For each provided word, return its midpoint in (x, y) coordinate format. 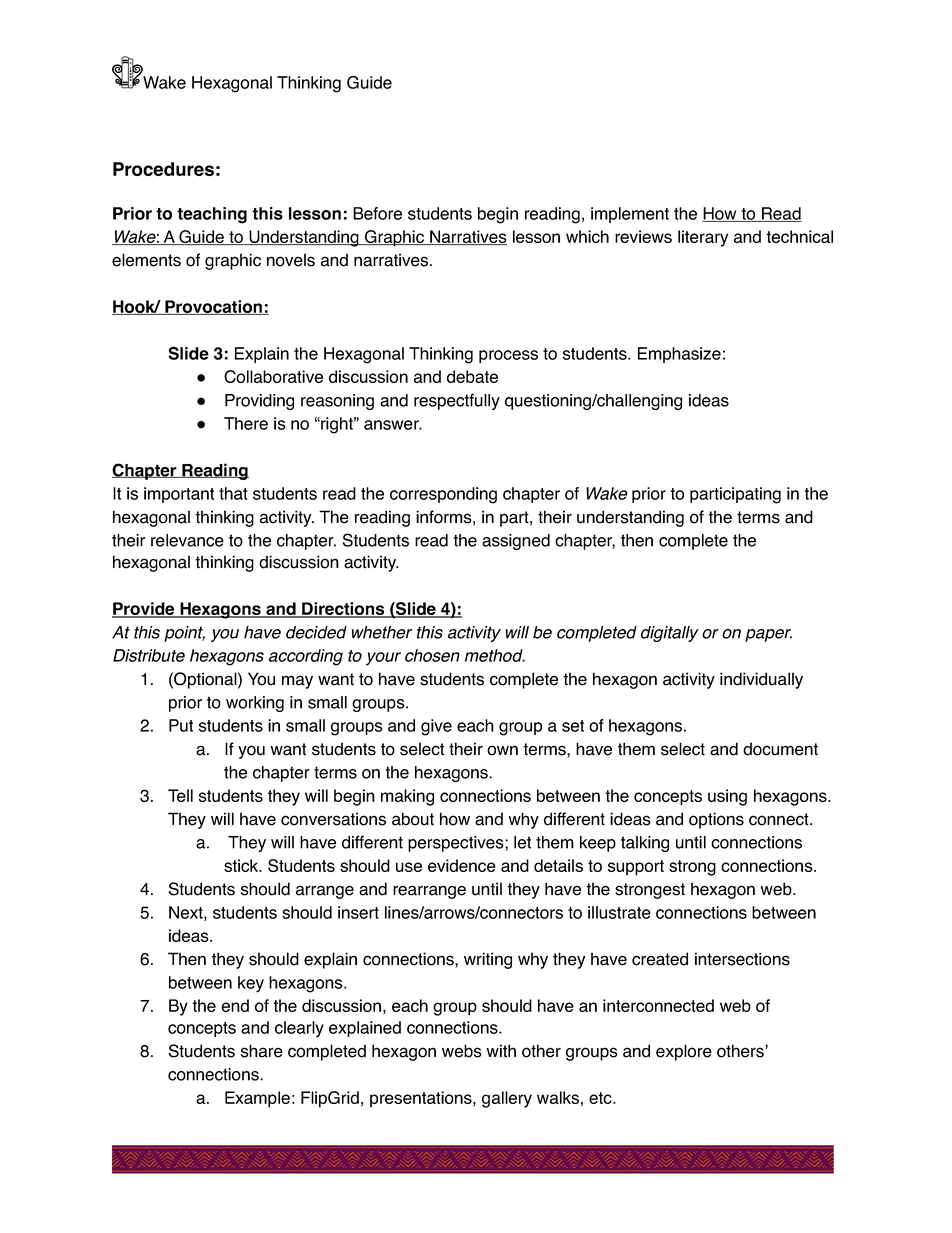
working (255, 704)
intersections (742, 959)
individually (761, 680)
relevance (187, 540)
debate (472, 376)
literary (703, 238)
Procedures (163, 169)
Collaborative (273, 376)
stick (242, 865)
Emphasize (679, 355)
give (436, 727)
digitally (670, 634)
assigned (516, 542)
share (262, 1051)
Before (377, 213)
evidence (462, 865)
